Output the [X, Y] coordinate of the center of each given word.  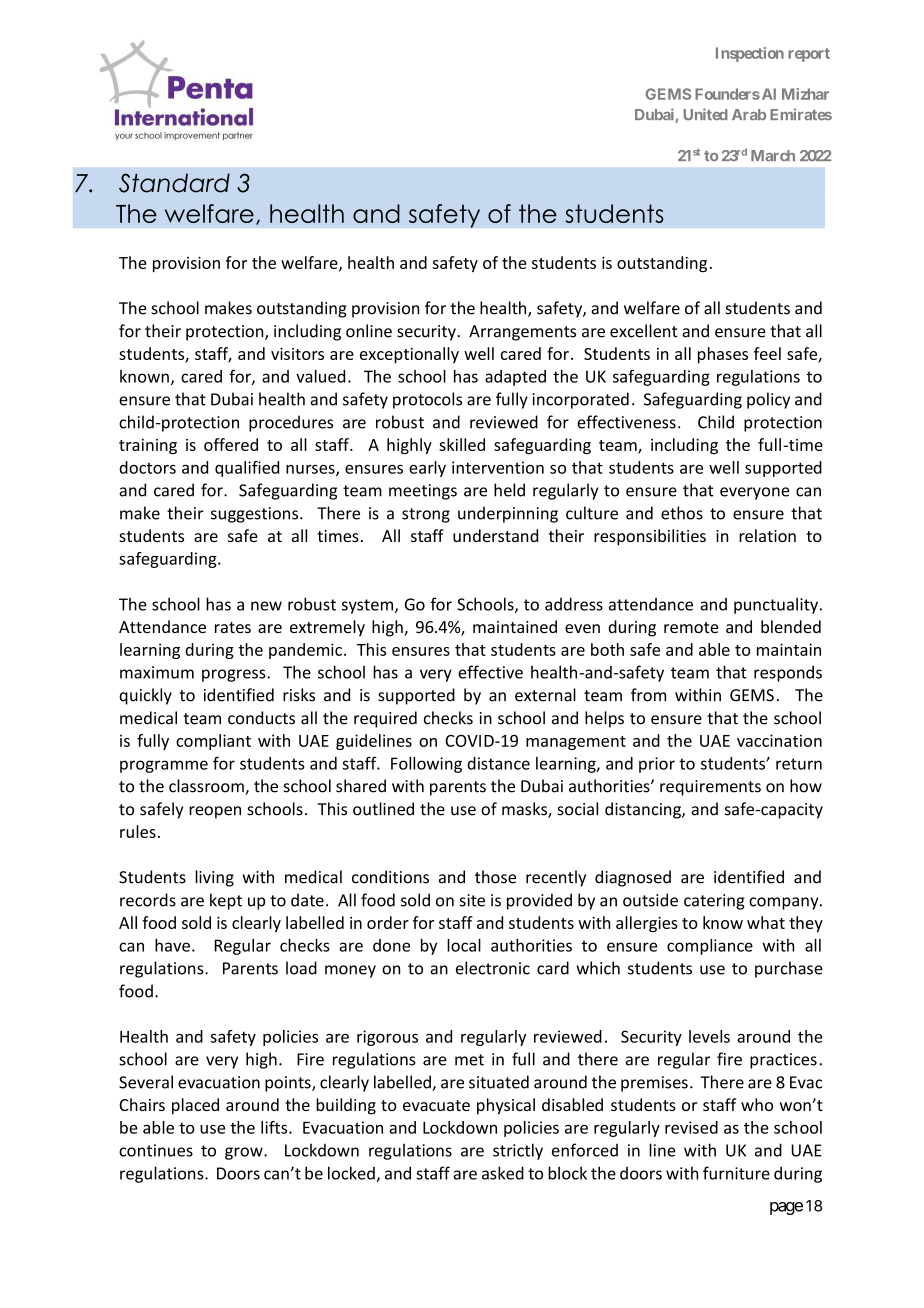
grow [245, 1153]
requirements [710, 788]
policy [768, 400]
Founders [727, 94]
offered [231, 444]
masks [525, 810]
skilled [462, 444]
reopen [215, 812]
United [706, 114]
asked [503, 1173]
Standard [174, 183]
